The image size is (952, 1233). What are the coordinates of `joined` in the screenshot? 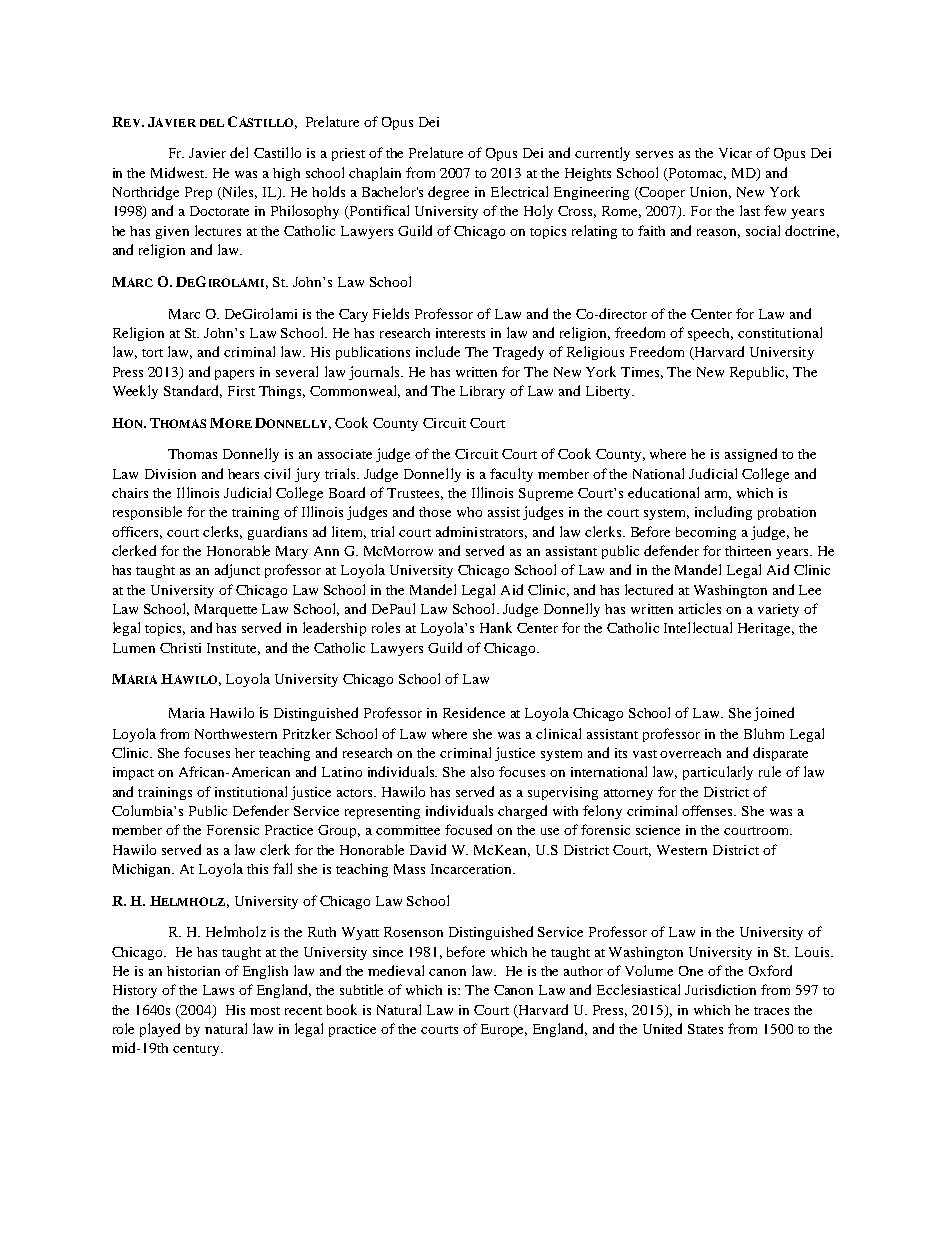 It's located at (774, 714).
